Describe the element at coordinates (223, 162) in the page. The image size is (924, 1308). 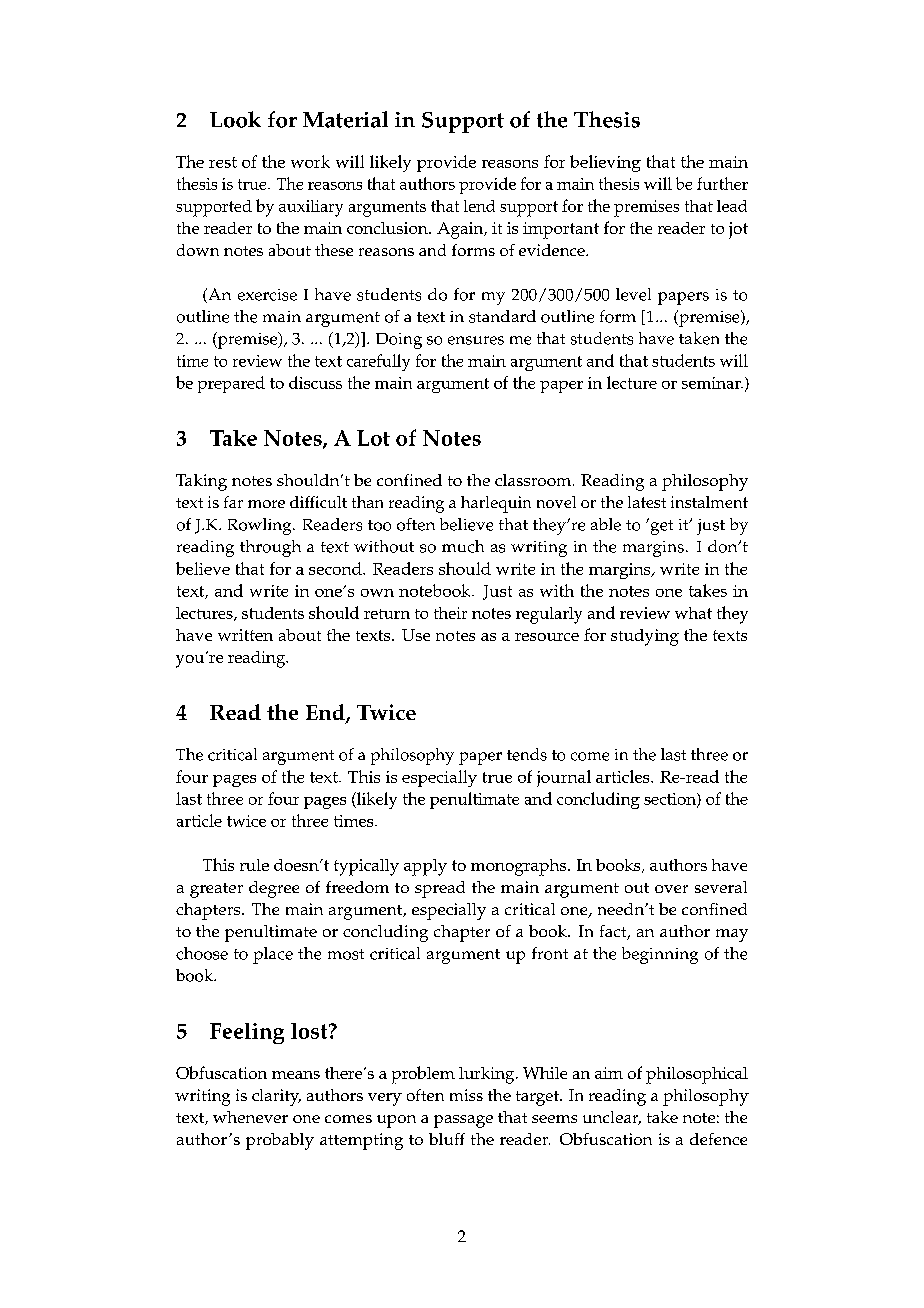
I see `rest` at that location.
